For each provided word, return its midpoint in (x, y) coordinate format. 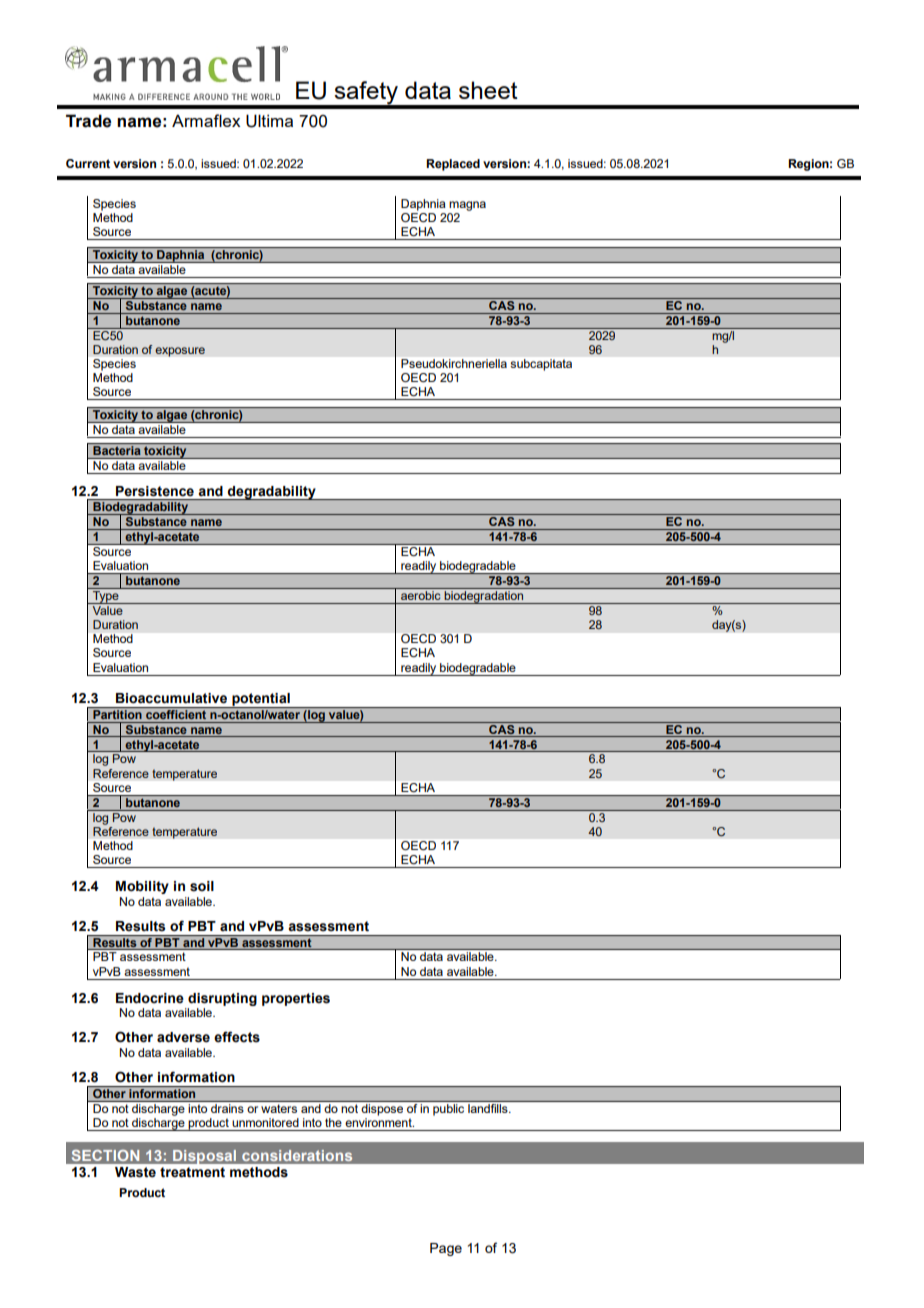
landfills (488, 1107)
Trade (88, 121)
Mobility (142, 887)
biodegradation (484, 597)
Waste (135, 1172)
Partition (117, 713)
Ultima (269, 121)
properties (296, 999)
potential (261, 700)
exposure (180, 352)
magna (467, 206)
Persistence (155, 491)
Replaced (453, 165)
